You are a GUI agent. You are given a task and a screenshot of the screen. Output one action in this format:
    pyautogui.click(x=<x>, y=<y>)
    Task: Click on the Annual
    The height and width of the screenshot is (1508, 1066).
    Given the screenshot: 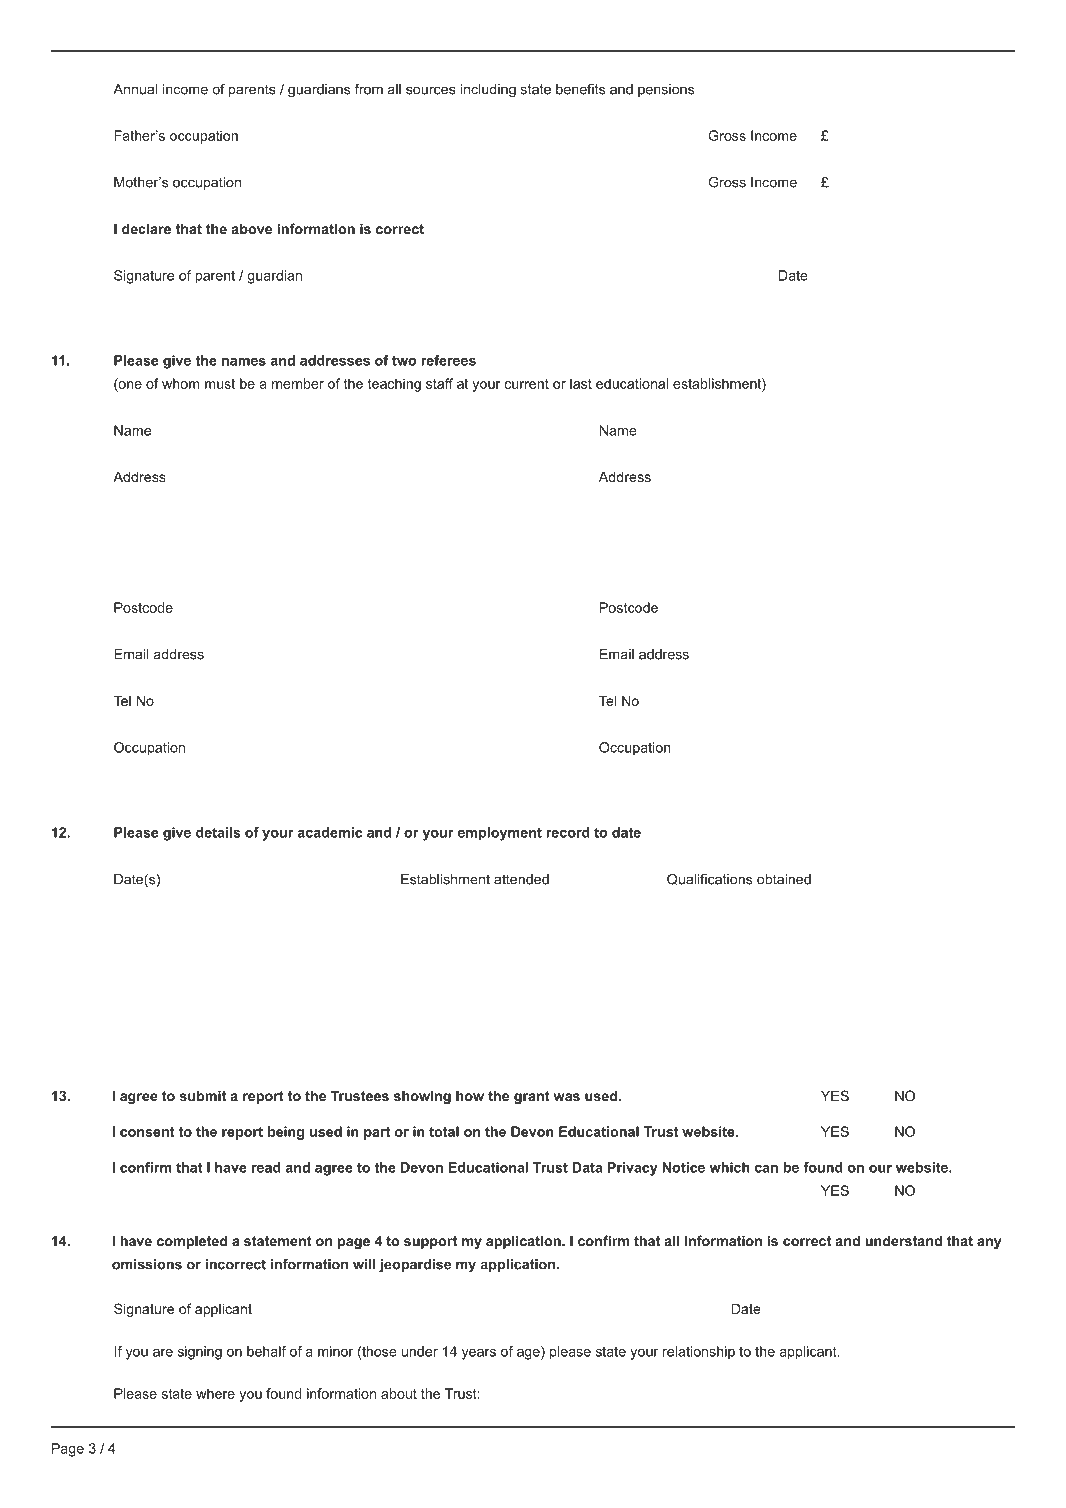 What is the action you would take?
    pyautogui.click(x=135, y=89)
